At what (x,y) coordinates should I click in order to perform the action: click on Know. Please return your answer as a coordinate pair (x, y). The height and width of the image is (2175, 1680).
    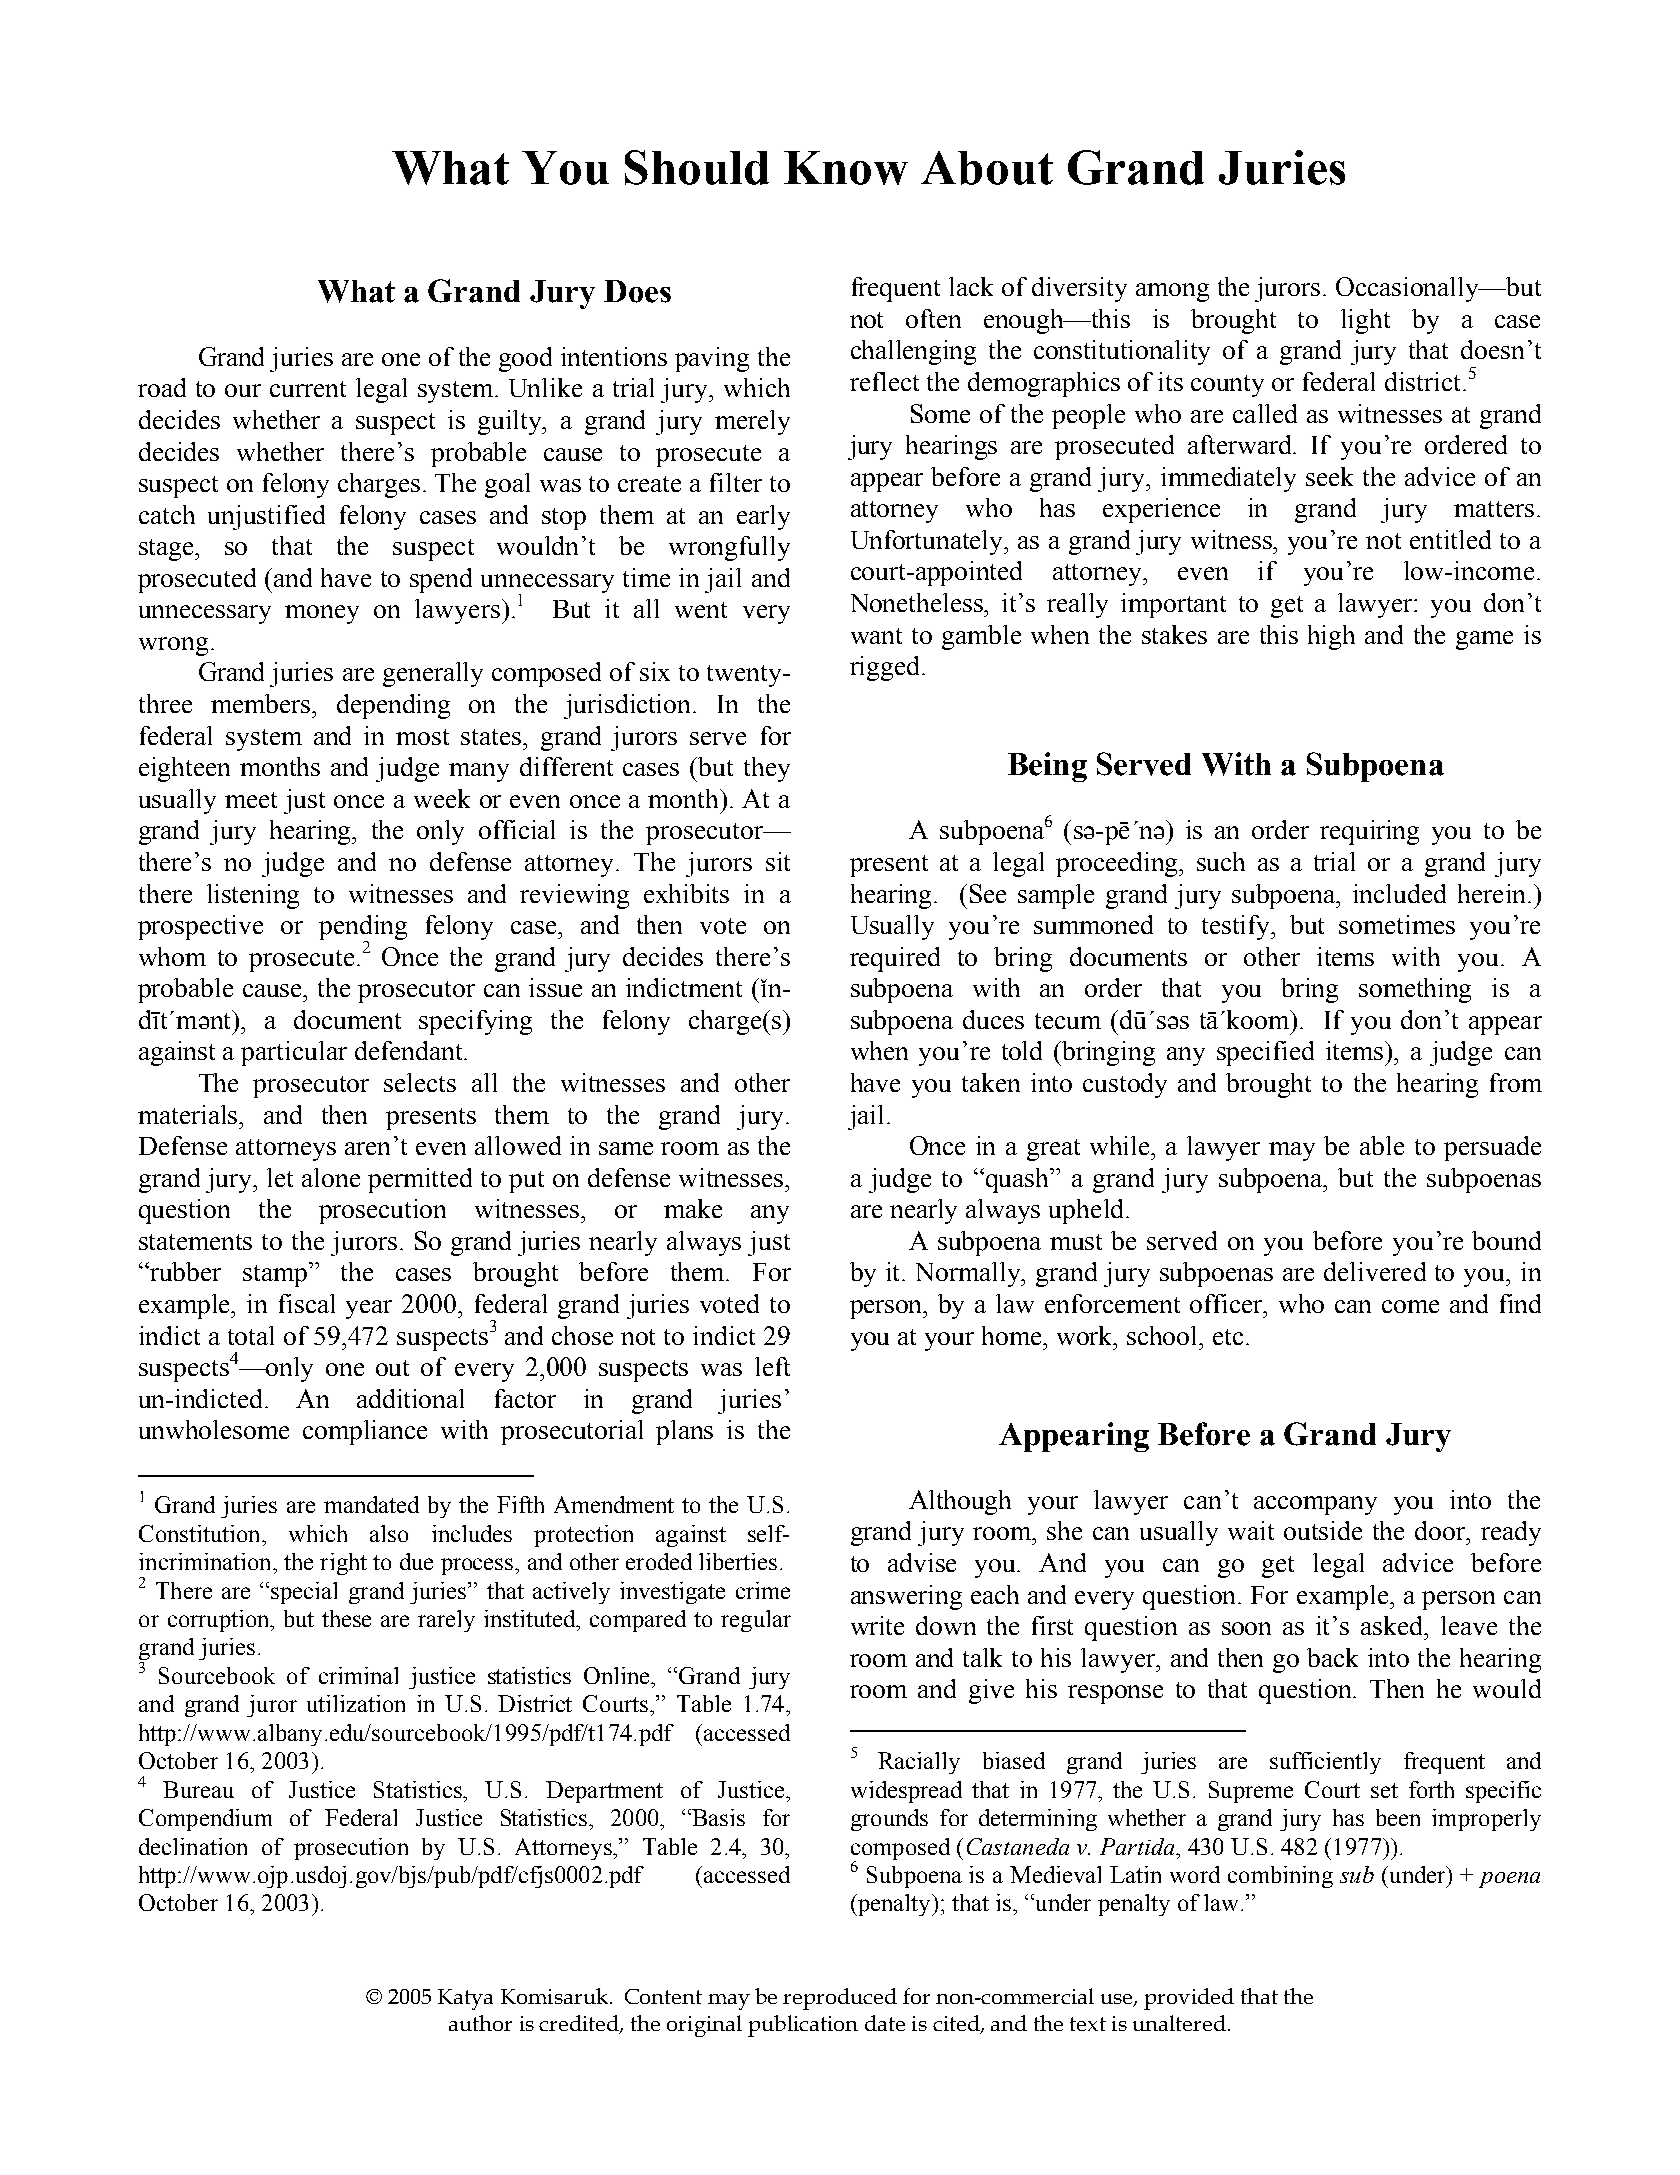
    Looking at the image, I should click on (846, 168).
